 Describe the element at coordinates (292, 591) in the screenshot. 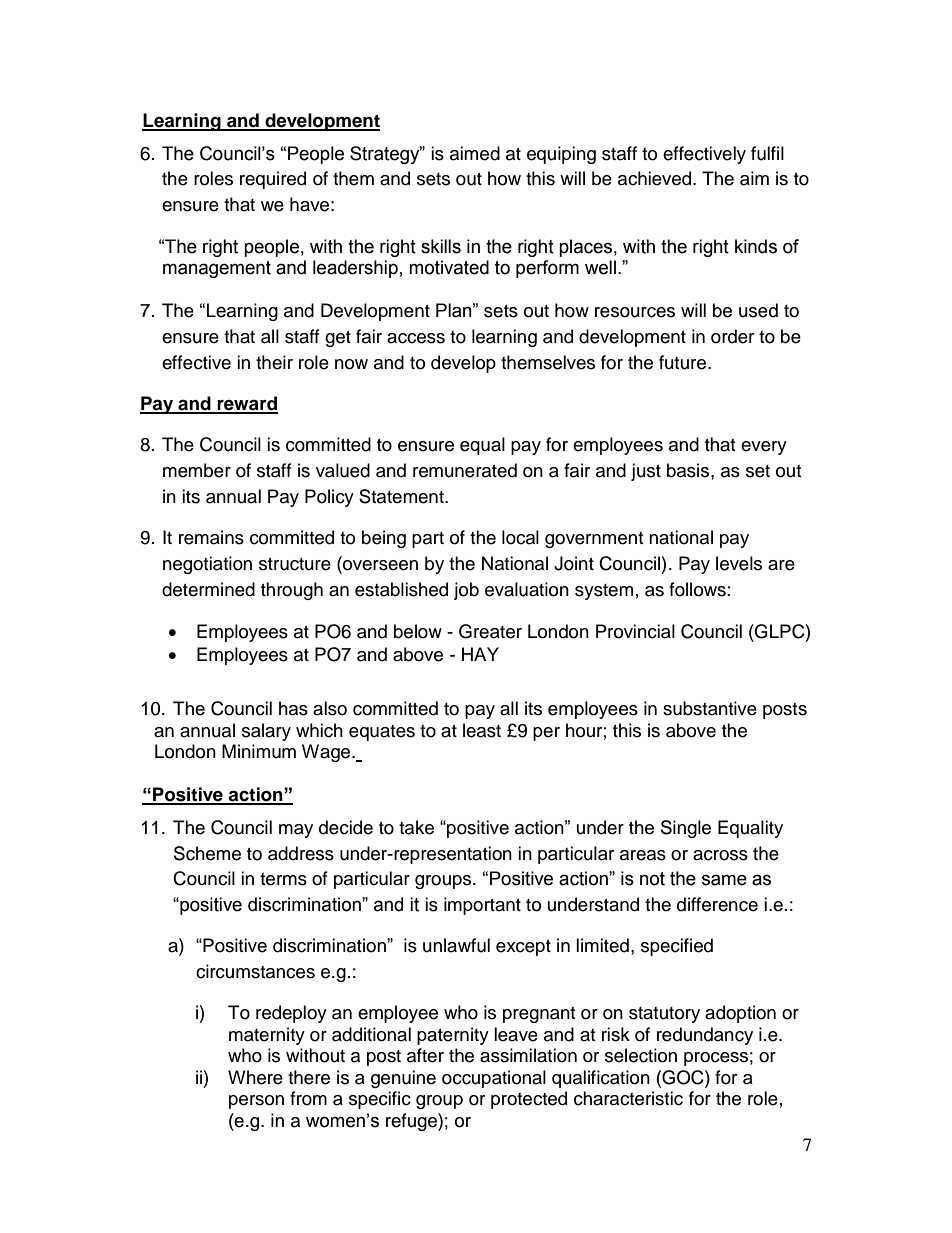

I see `through` at that location.
